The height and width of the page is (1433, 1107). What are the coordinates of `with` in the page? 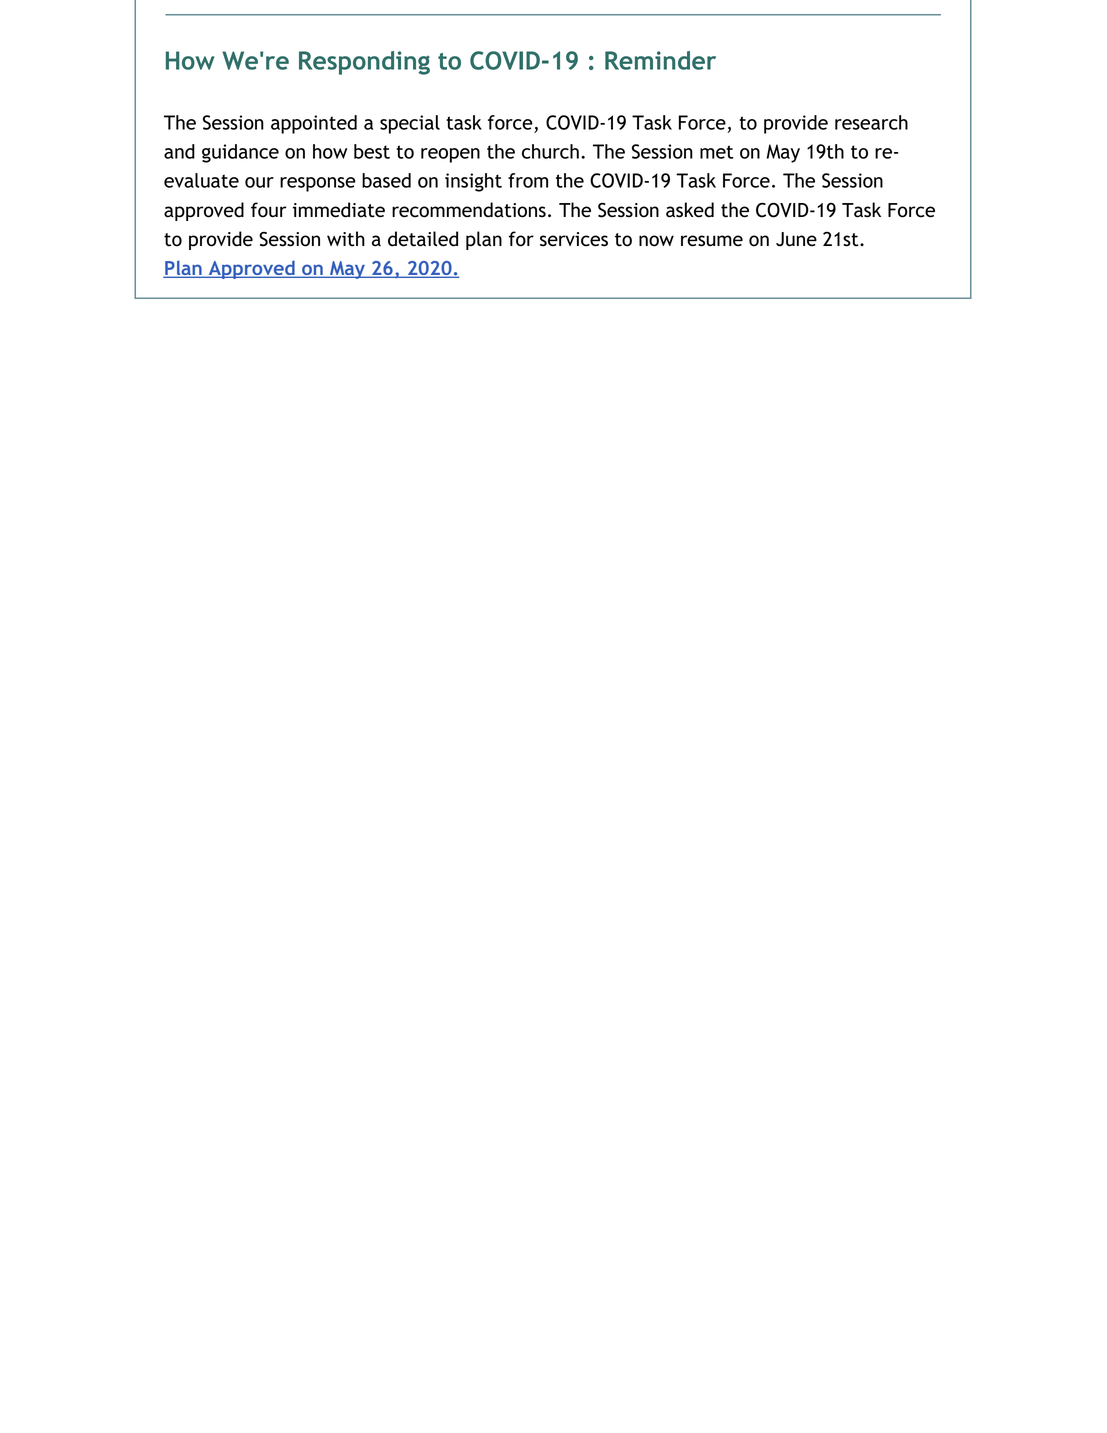 It's located at (346, 239).
